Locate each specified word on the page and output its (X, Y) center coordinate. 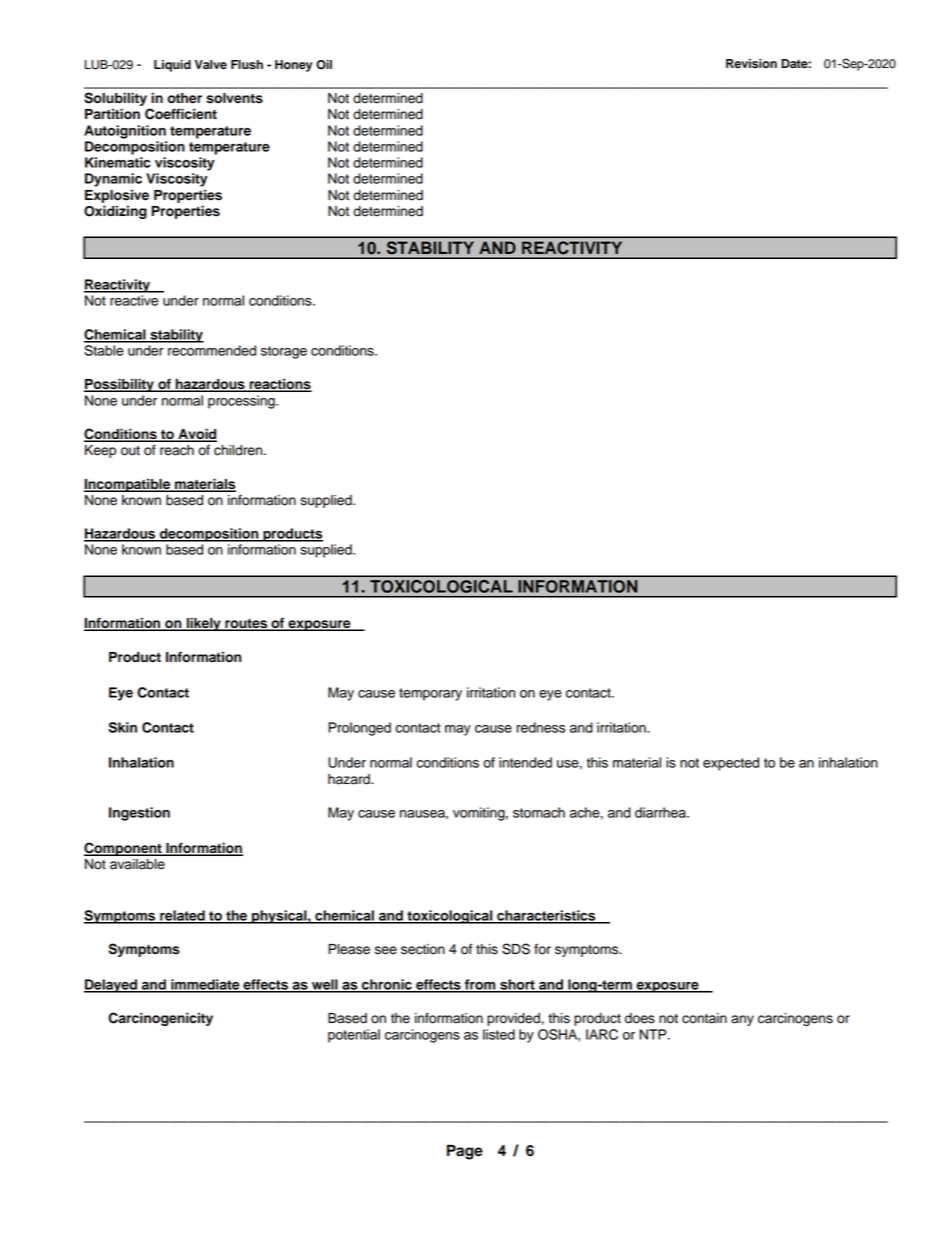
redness (541, 727)
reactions (279, 385)
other (184, 98)
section (423, 949)
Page (465, 1152)
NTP (654, 1034)
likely (204, 624)
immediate (205, 985)
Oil (324, 65)
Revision (751, 64)
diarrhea (661, 812)
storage (284, 352)
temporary (430, 694)
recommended (212, 350)
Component (124, 849)
